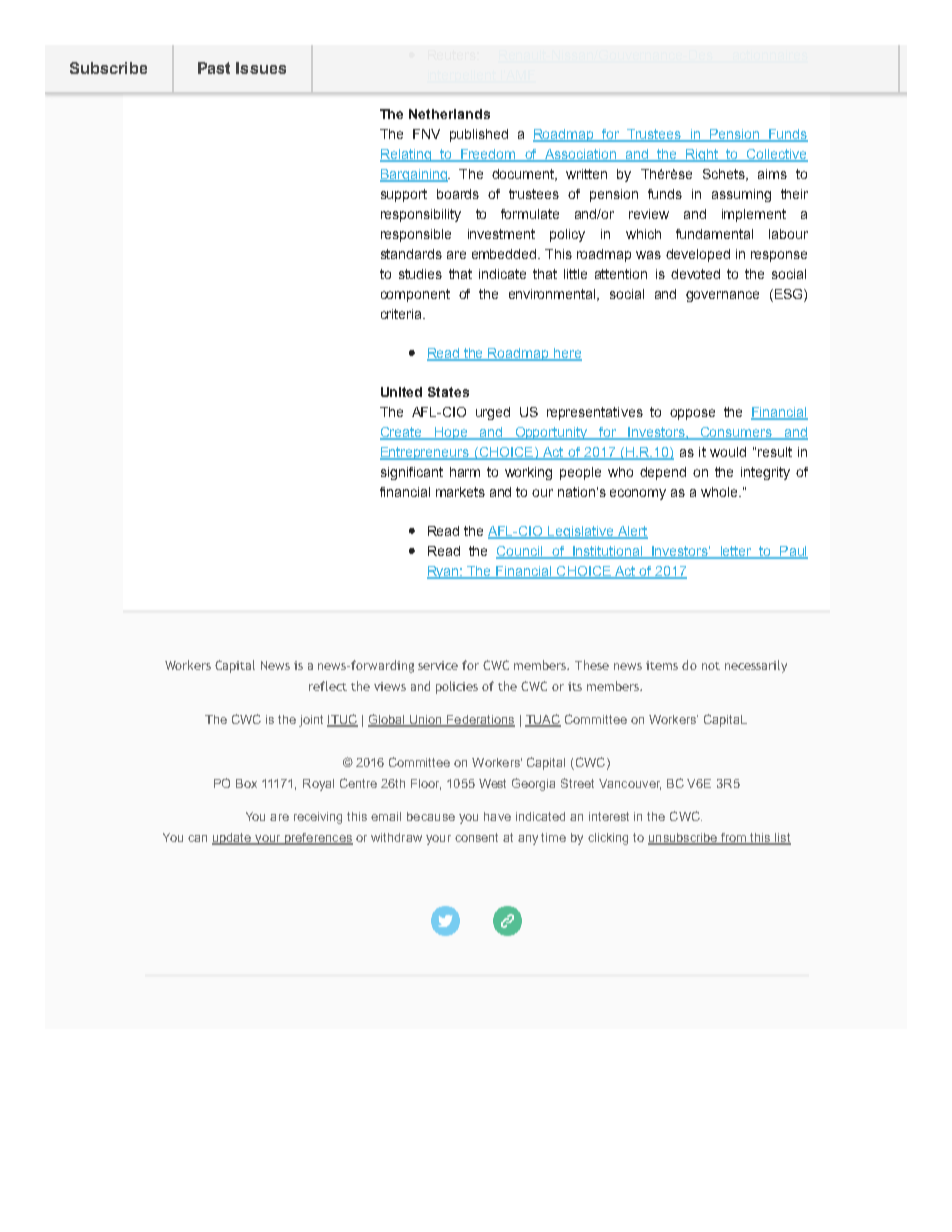 The width and height of the document is (952, 1232). I want to click on letter, so click(736, 552).
